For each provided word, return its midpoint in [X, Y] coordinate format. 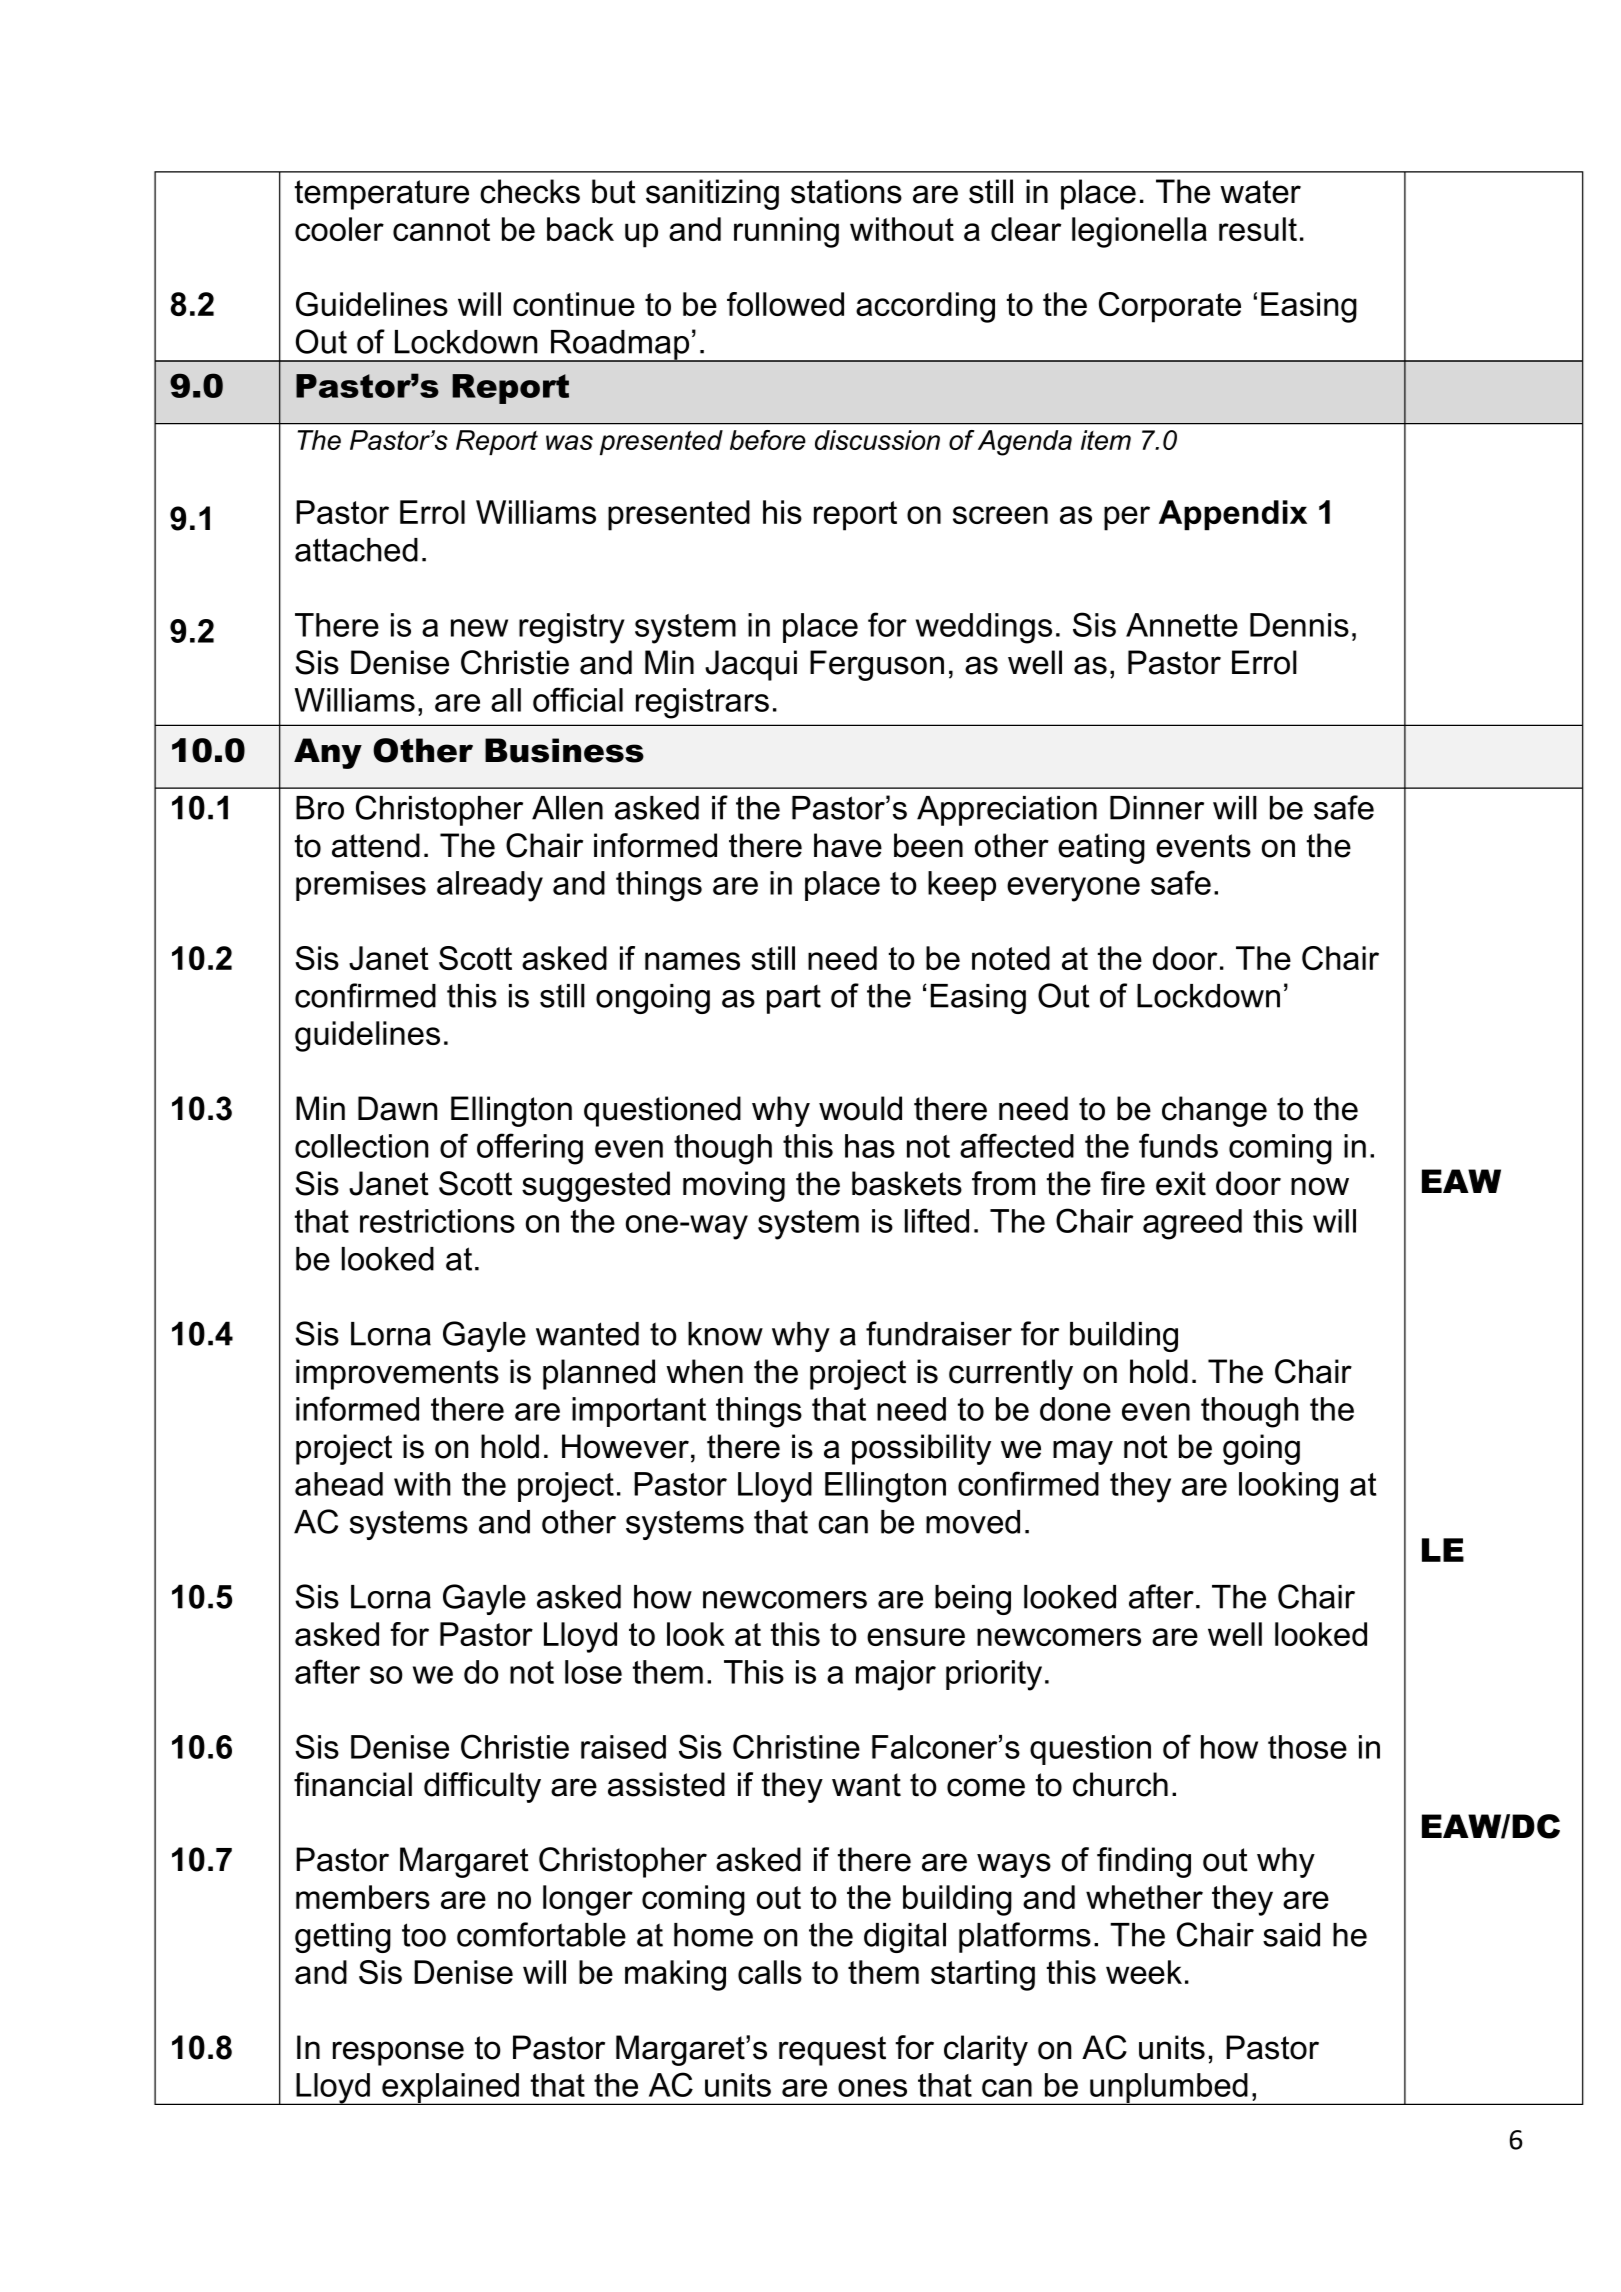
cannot [441, 229]
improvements [397, 1374]
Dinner [1157, 808]
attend [376, 845]
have [848, 845]
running [786, 232]
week [1144, 1972]
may [1083, 1452]
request [832, 2051]
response [398, 2053]
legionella [1139, 232]
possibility [921, 1449]
